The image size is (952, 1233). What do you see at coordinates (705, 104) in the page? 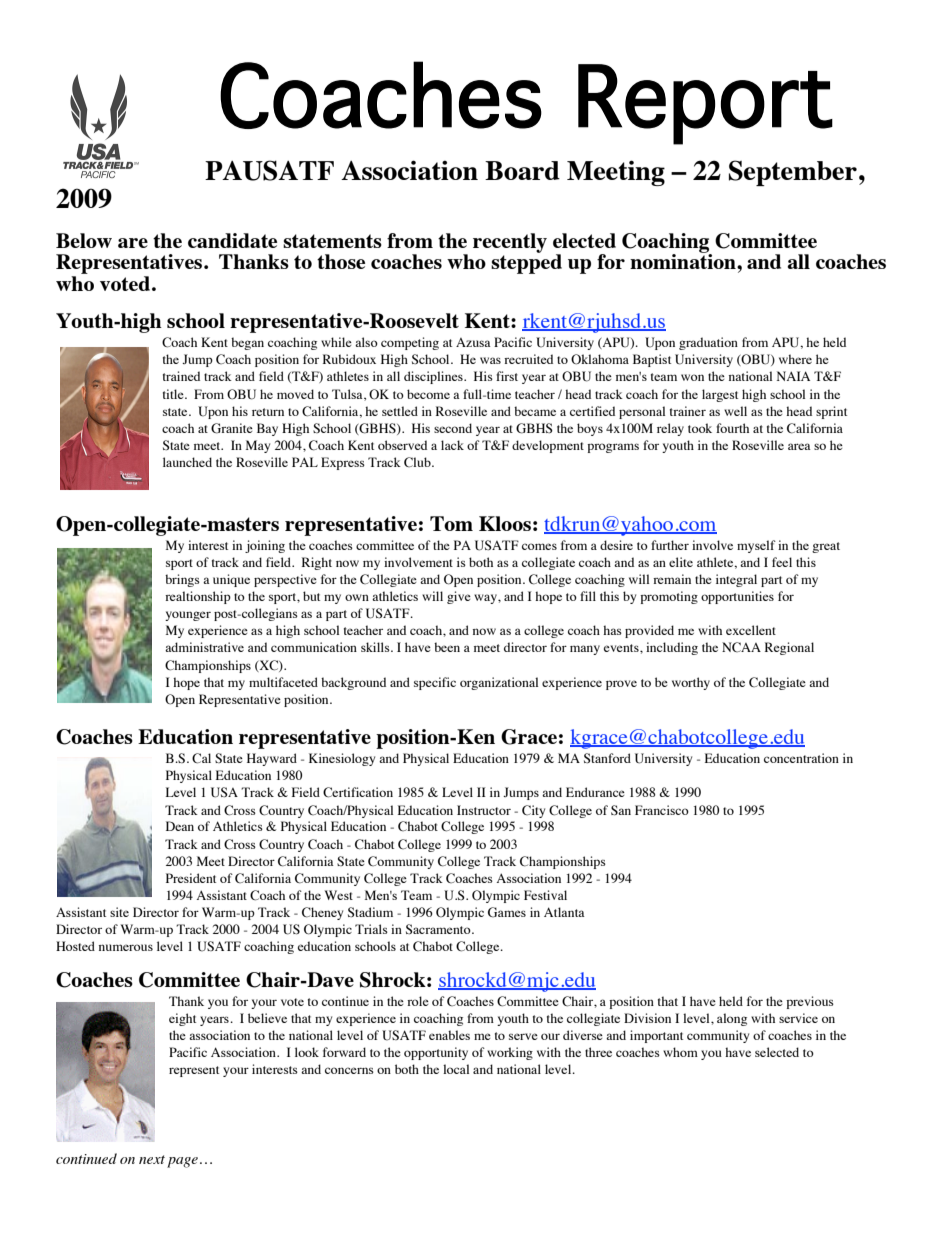
I see `Report` at bounding box center [705, 104].
